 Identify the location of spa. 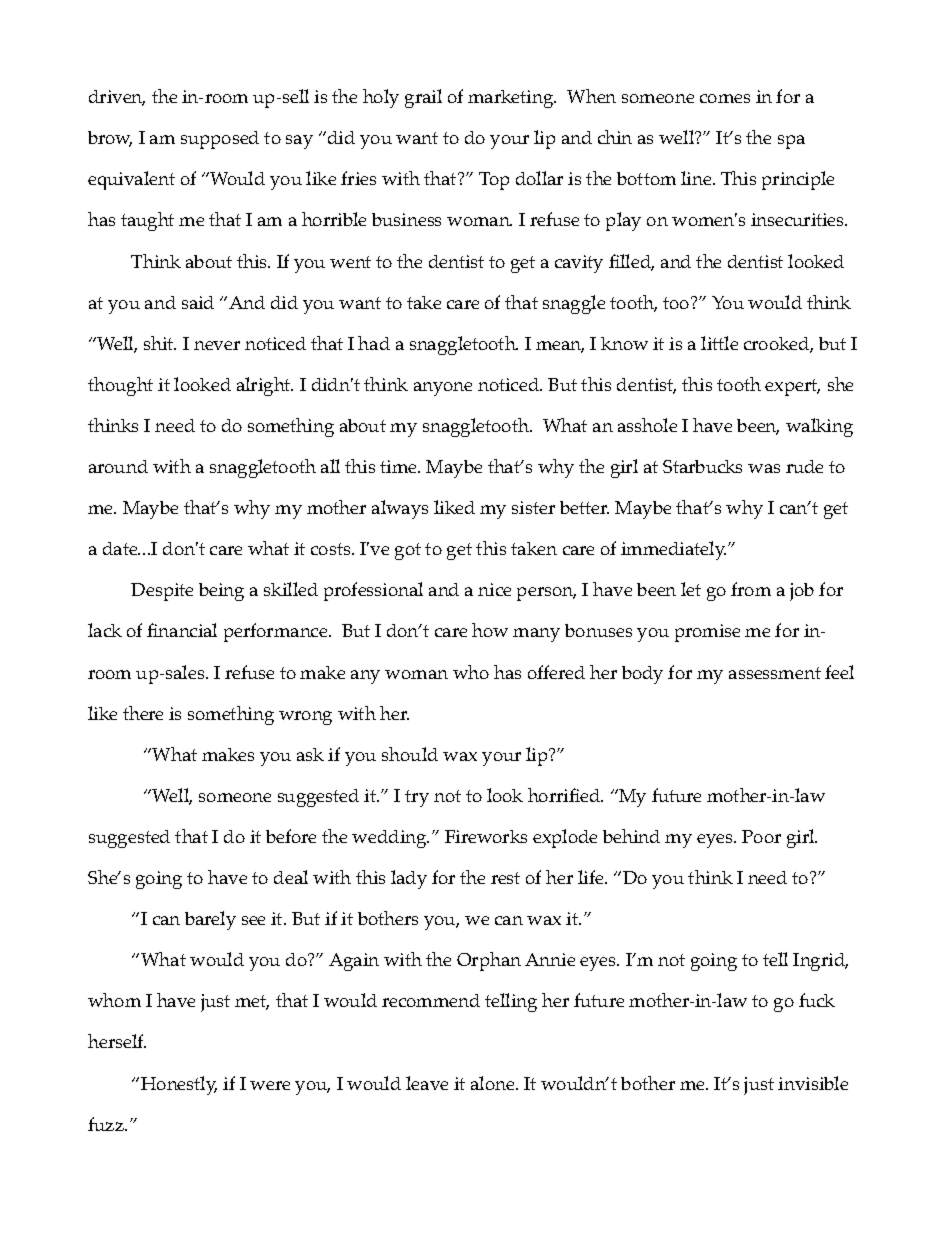
(791, 142).
